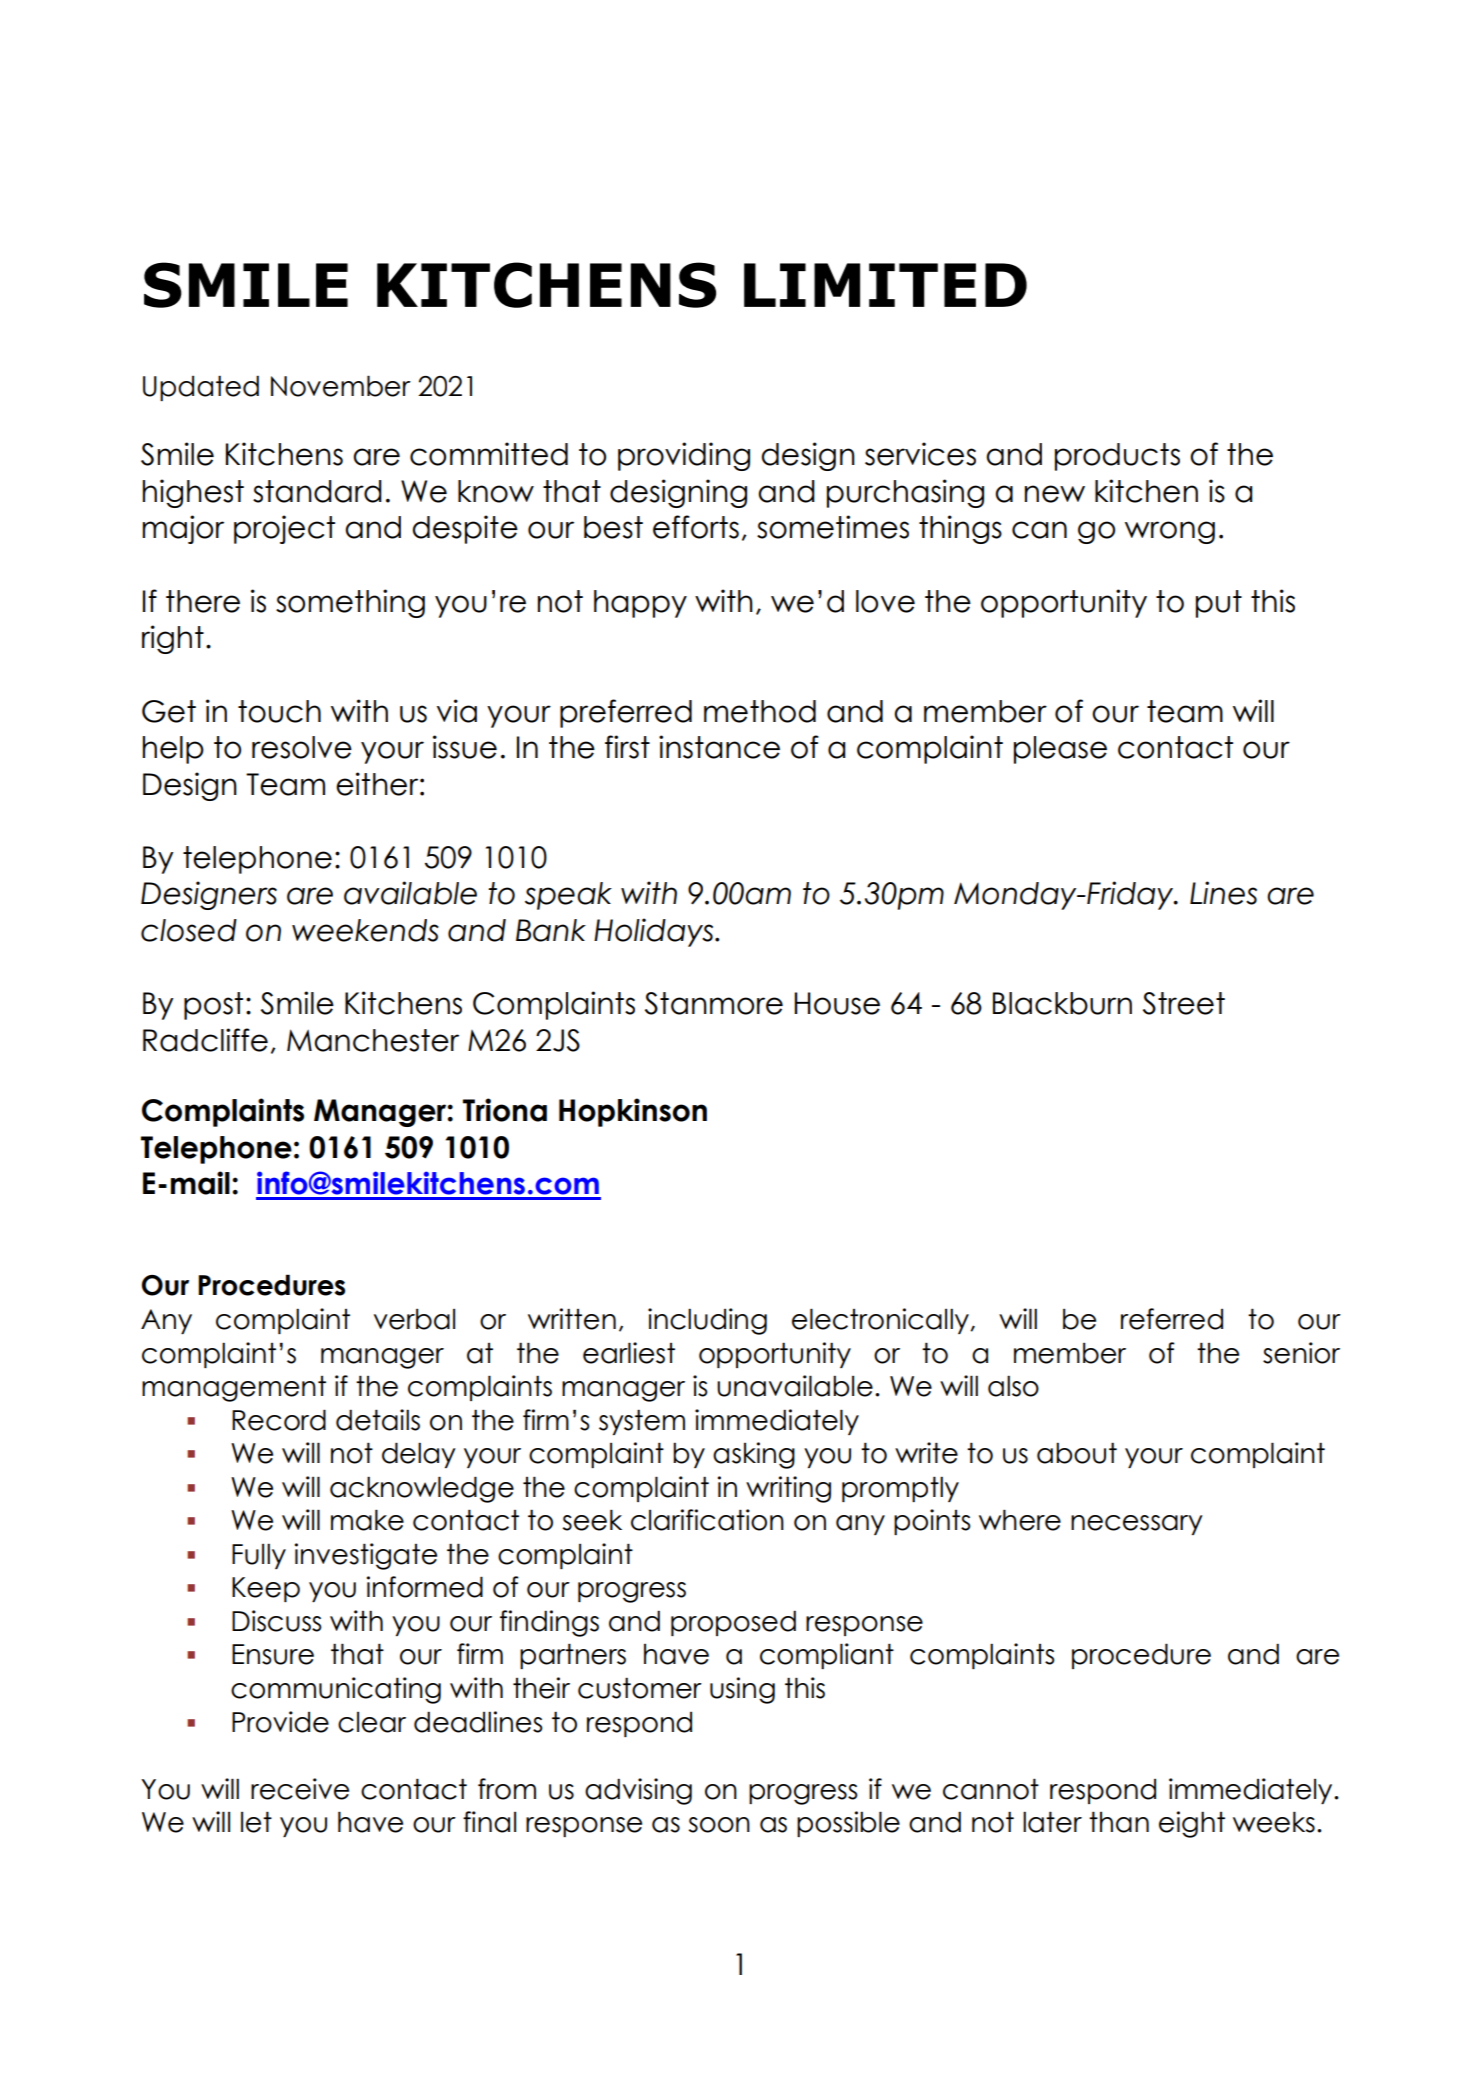 The height and width of the screenshot is (2094, 1481). What do you see at coordinates (837, 1003) in the screenshot?
I see `House` at bounding box center [837, 1003].
